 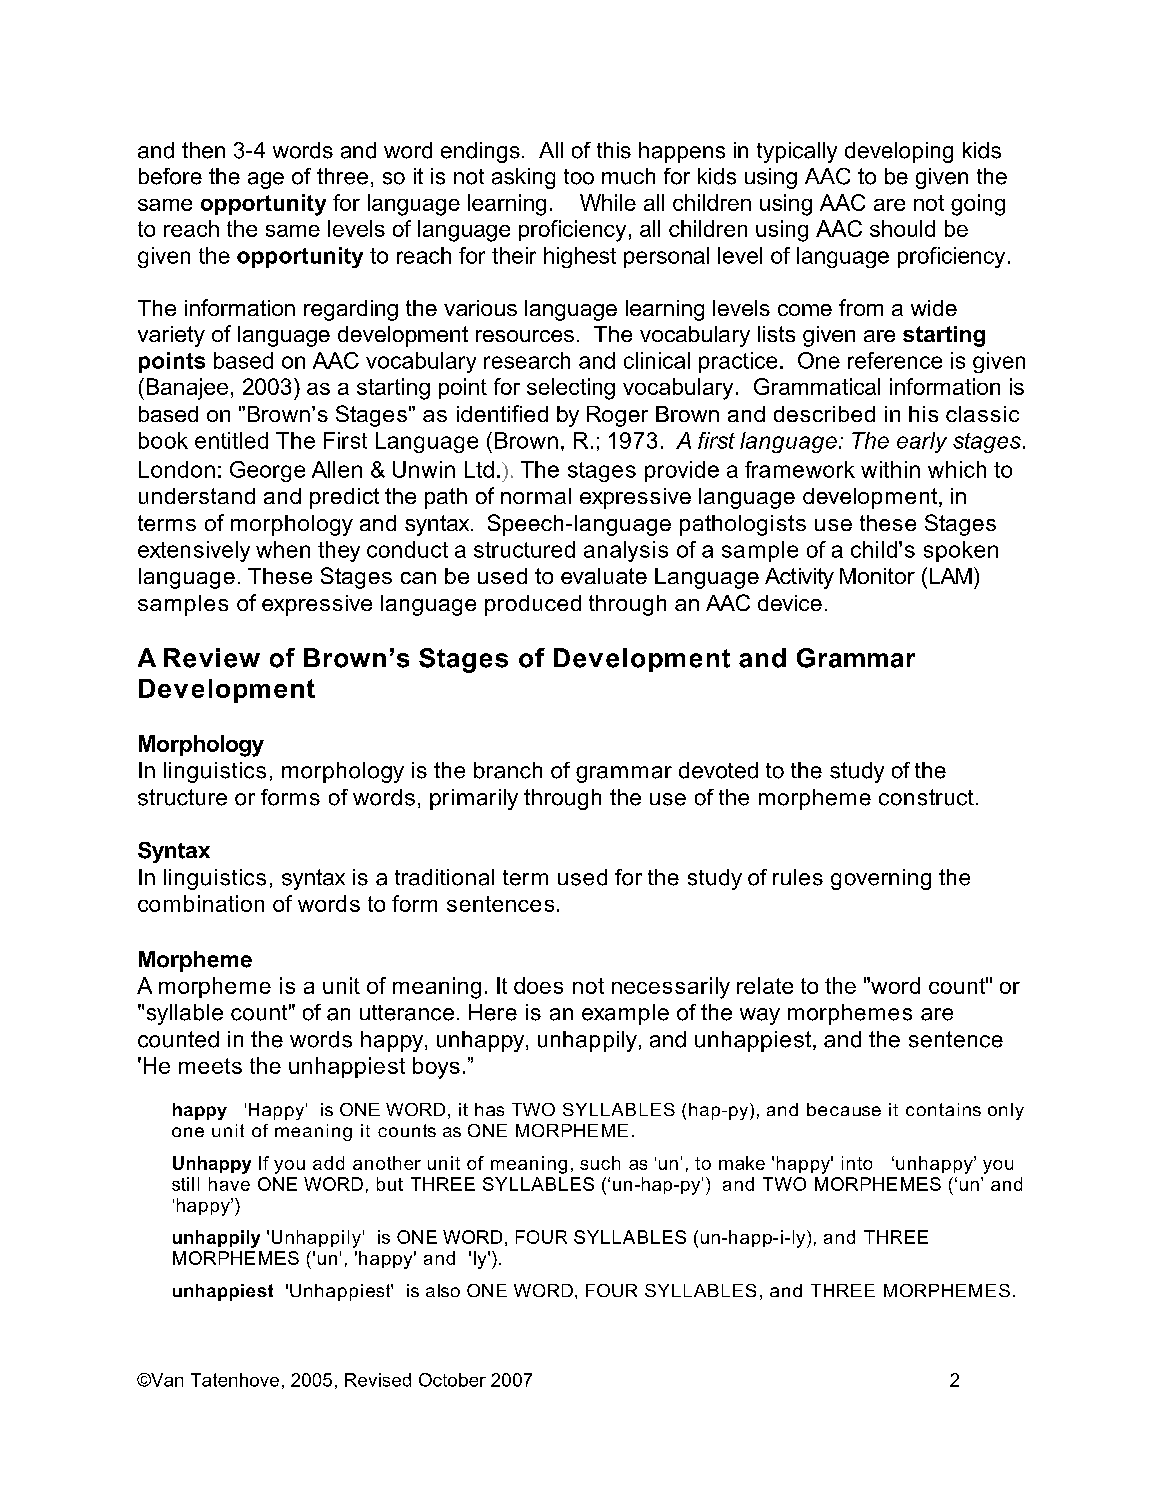 I want to click on October, so click(x=452, y=1380).
